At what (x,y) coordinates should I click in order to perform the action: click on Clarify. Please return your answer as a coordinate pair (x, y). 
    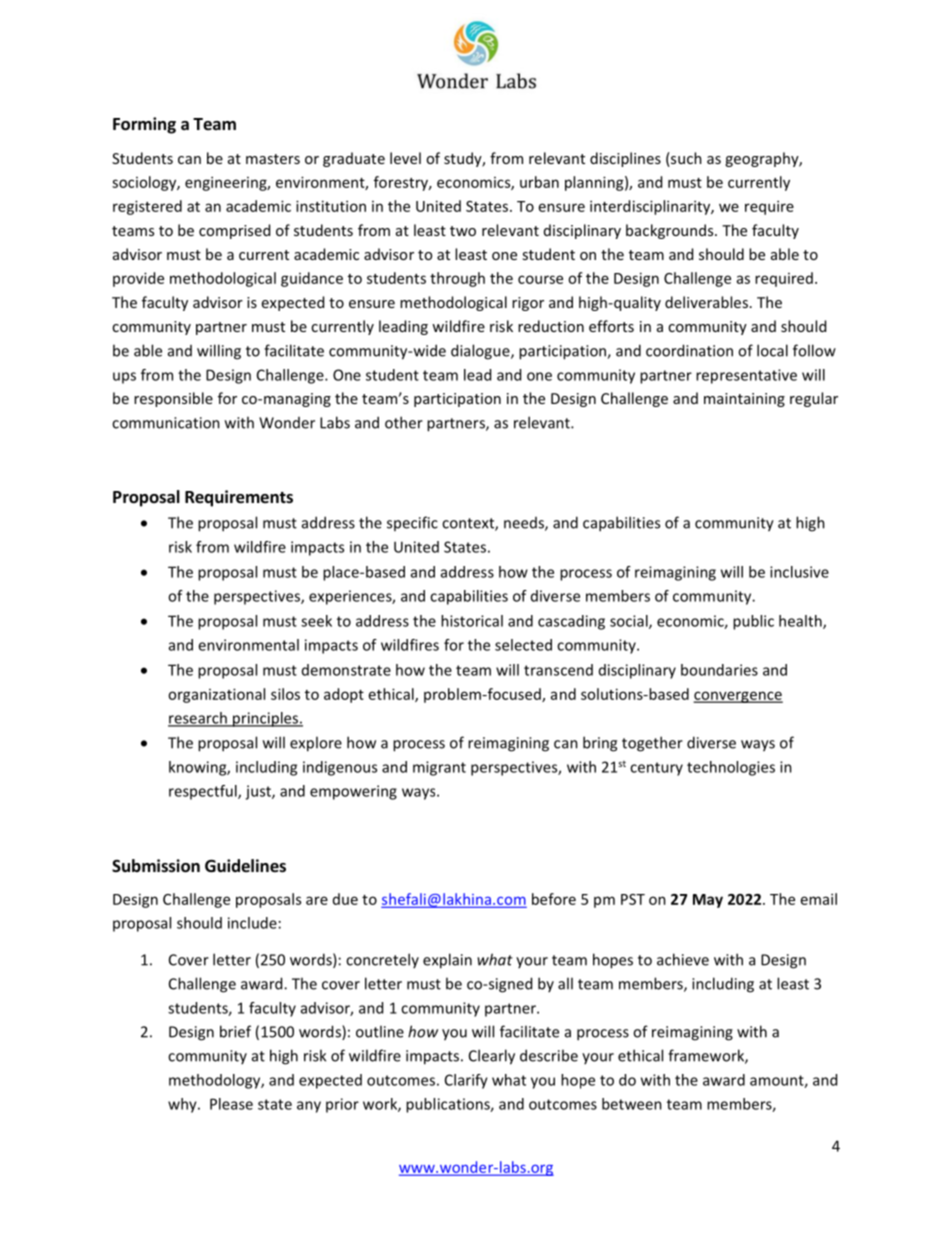
    Looking at the image, I should click on (466, 1081).
